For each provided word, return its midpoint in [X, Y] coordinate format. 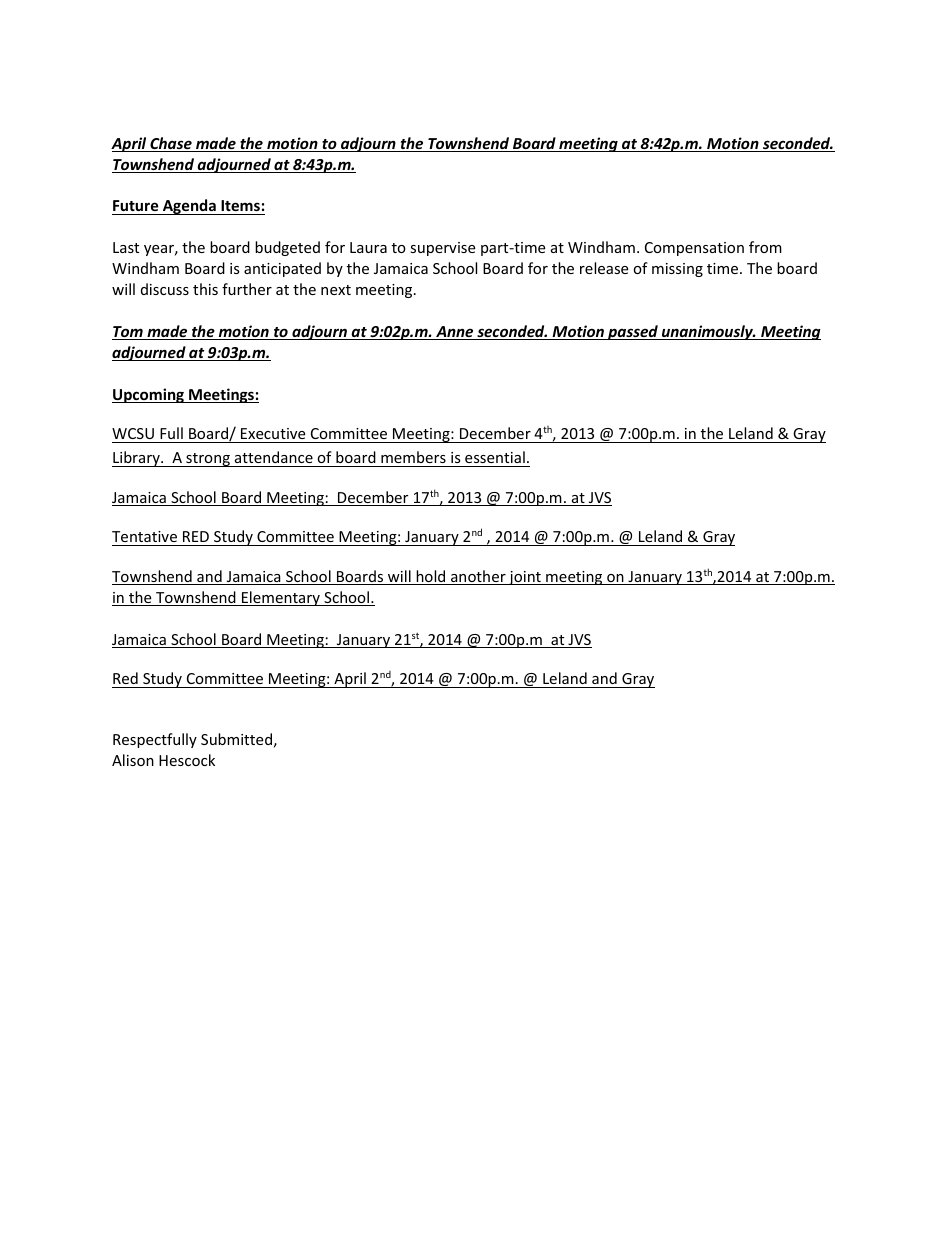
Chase [171, 144]
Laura [368, 247]
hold [431, 577]
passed [633, 332]
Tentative [145, 538]
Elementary [281, 598]
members [413, 457]
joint [525, 578]
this [205, 289]
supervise [442, 249]
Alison [133, 760]
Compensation [694, 249]
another [478, 577]
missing [677, 270]
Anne [455, 333]
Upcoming [149, 395]
